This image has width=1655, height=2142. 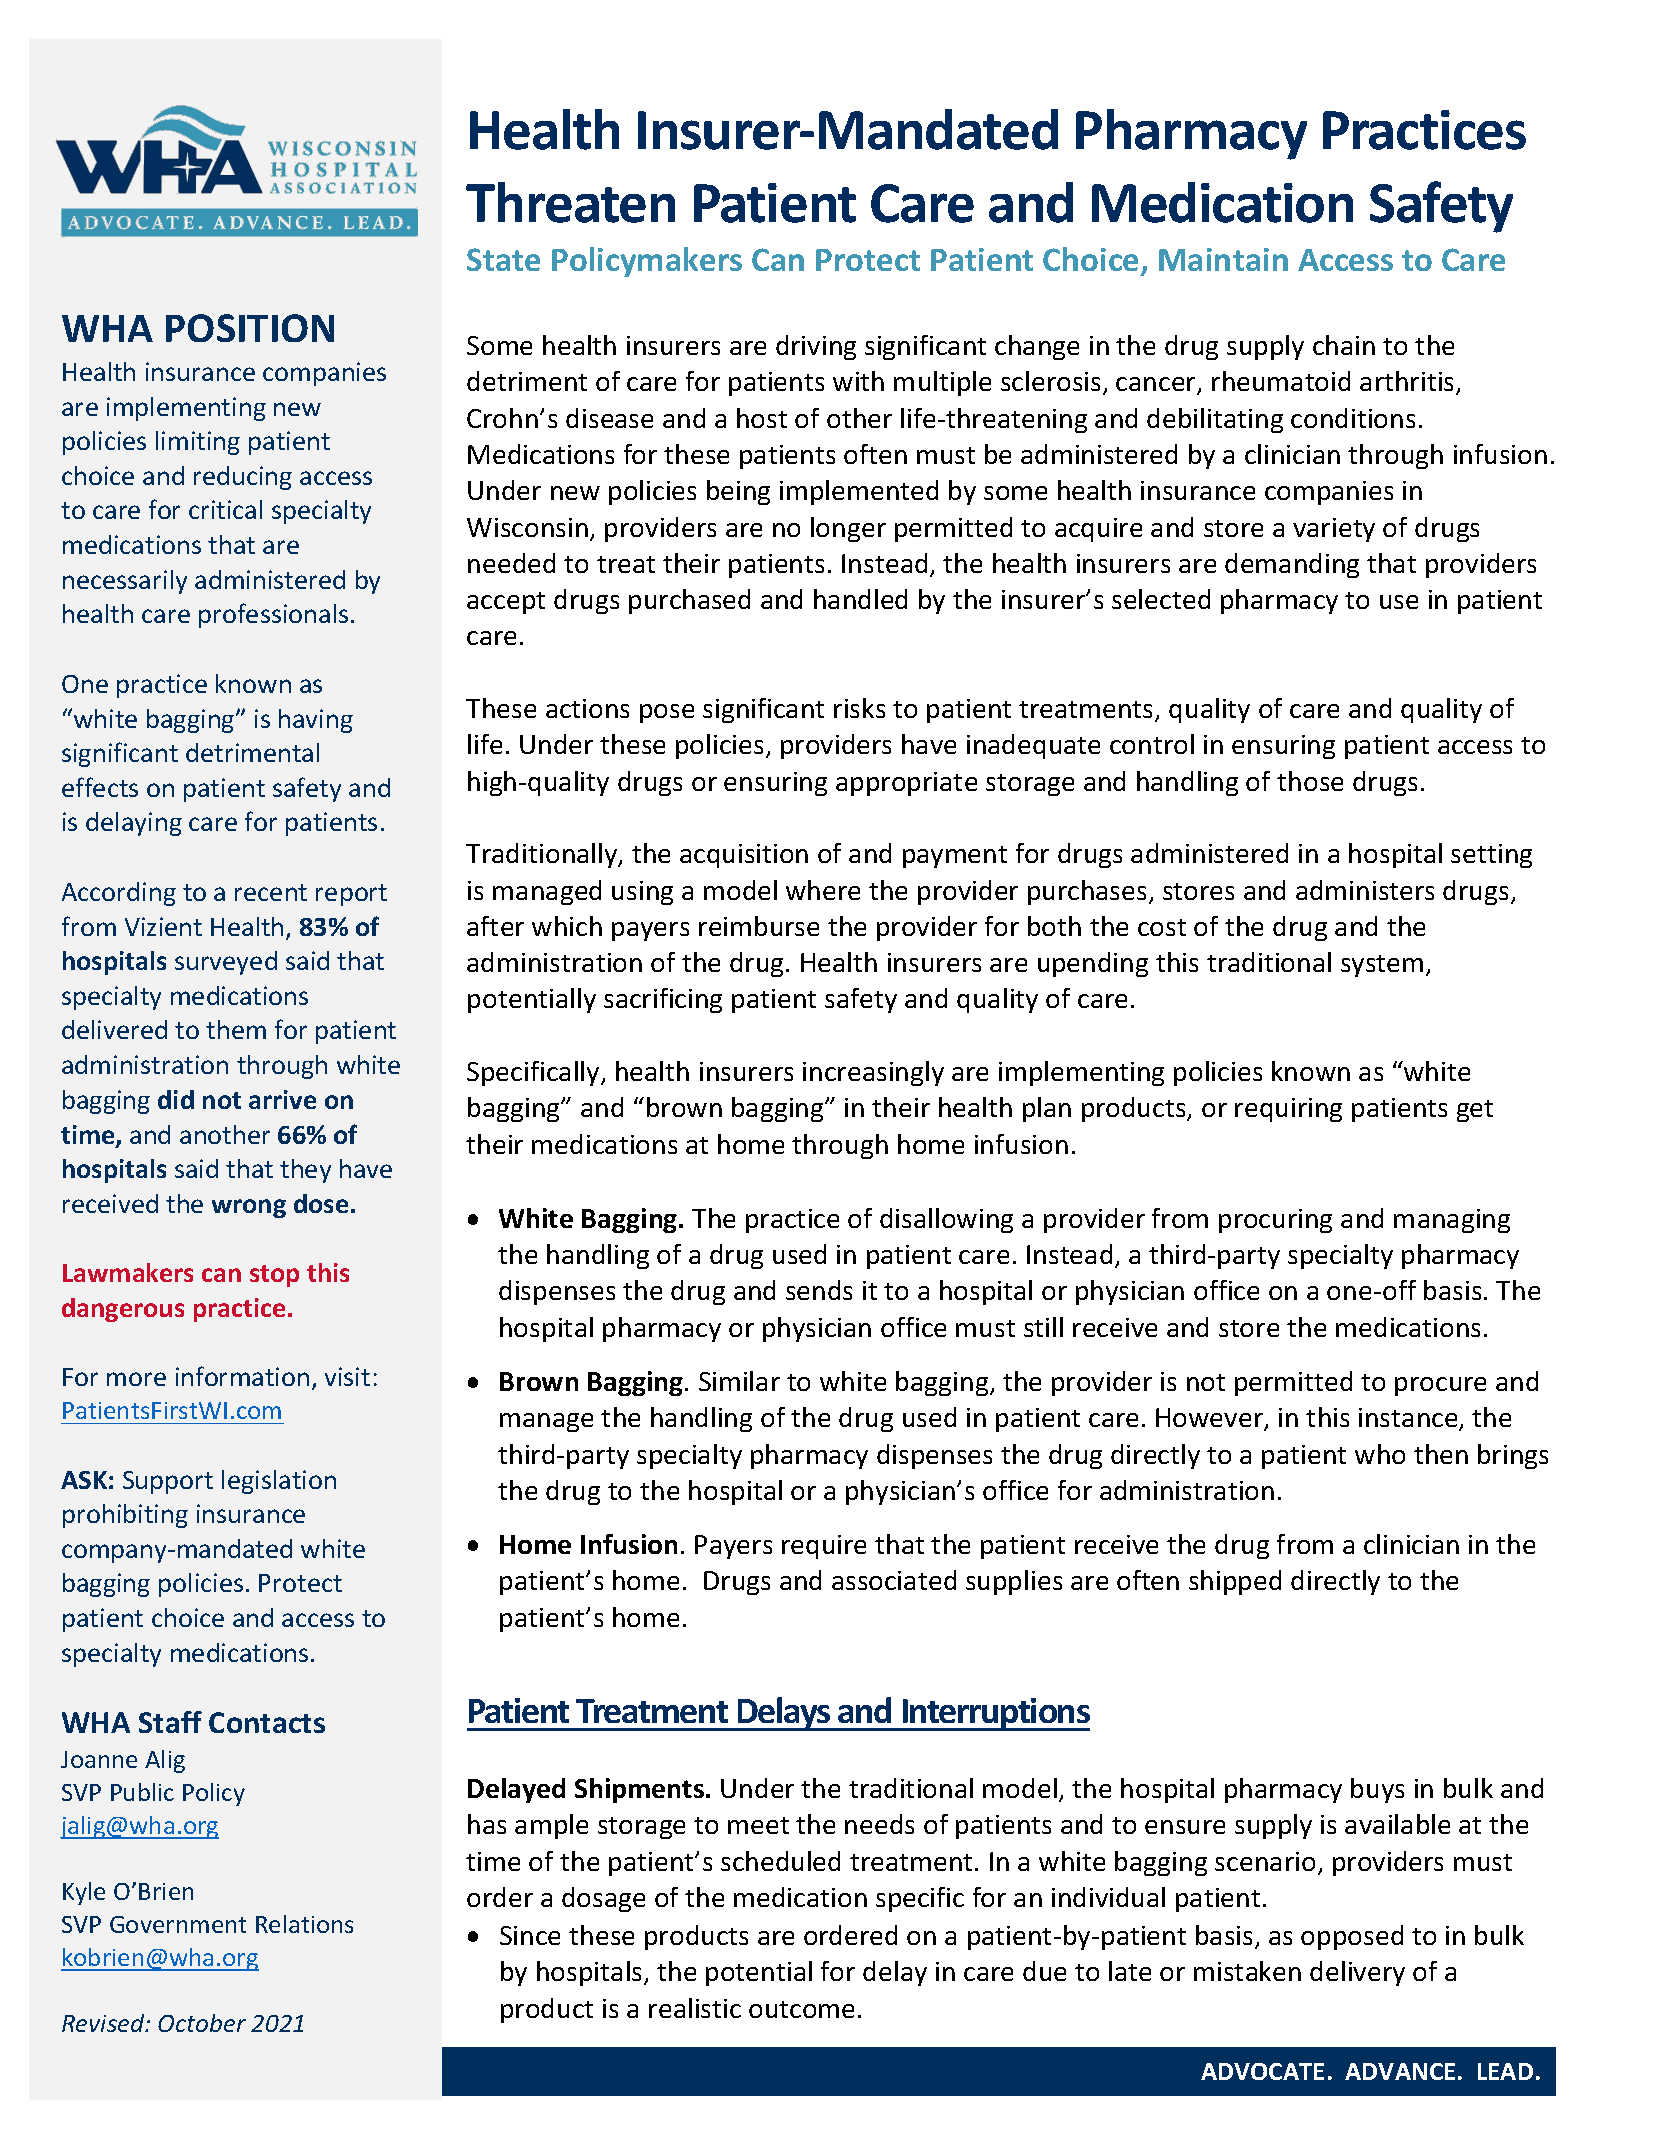 I want to click on driving, so click(x=816, y=347).
